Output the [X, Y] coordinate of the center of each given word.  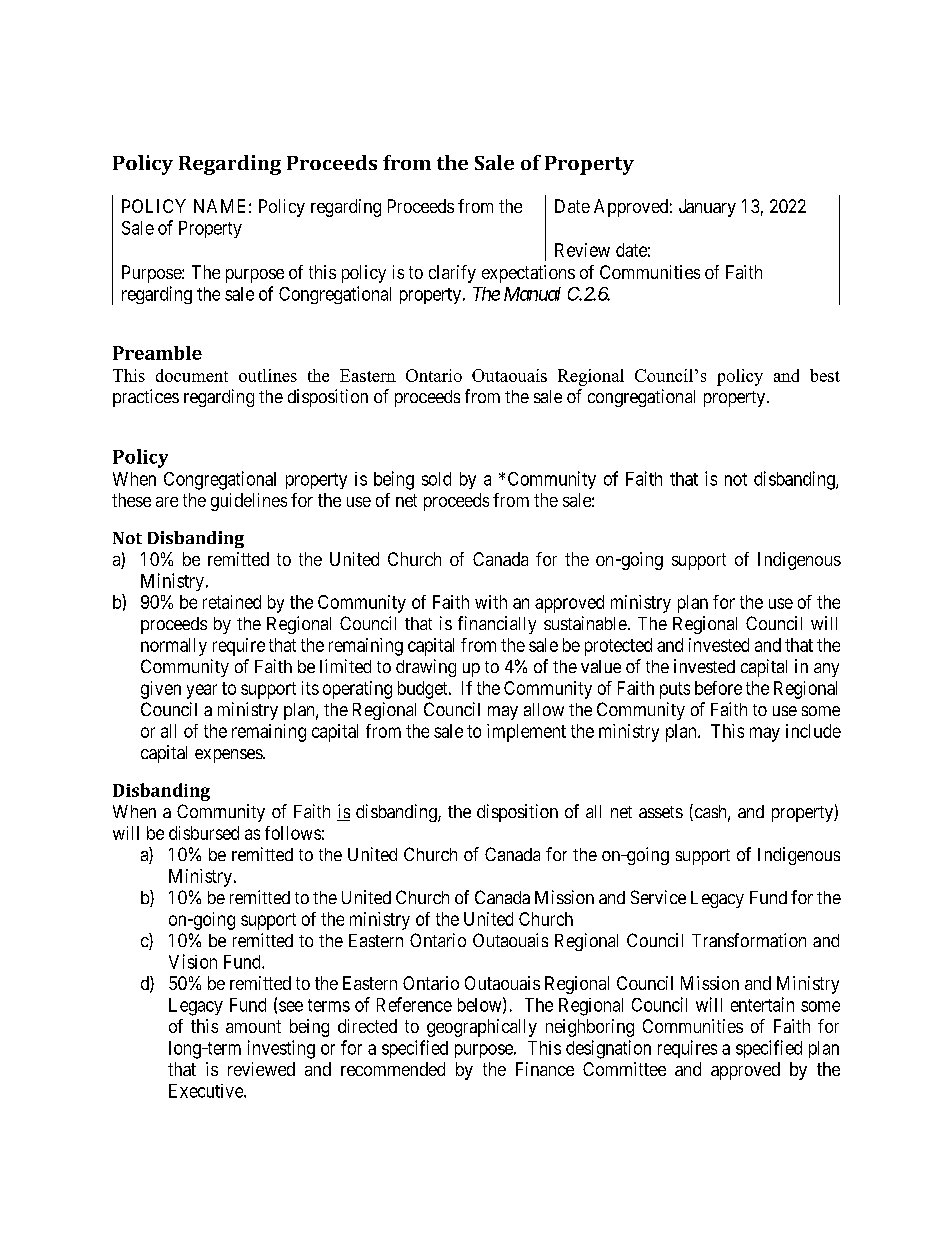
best [825, 375]
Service [658, 897]
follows [293, 833]
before [718, 688]
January [707, 208]
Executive [207, 1091]
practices [146, 398]
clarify [452, 274]
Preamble [157, 353]
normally [174, 647]
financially [497, 625]
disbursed [204, 833]
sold [436, 479]
